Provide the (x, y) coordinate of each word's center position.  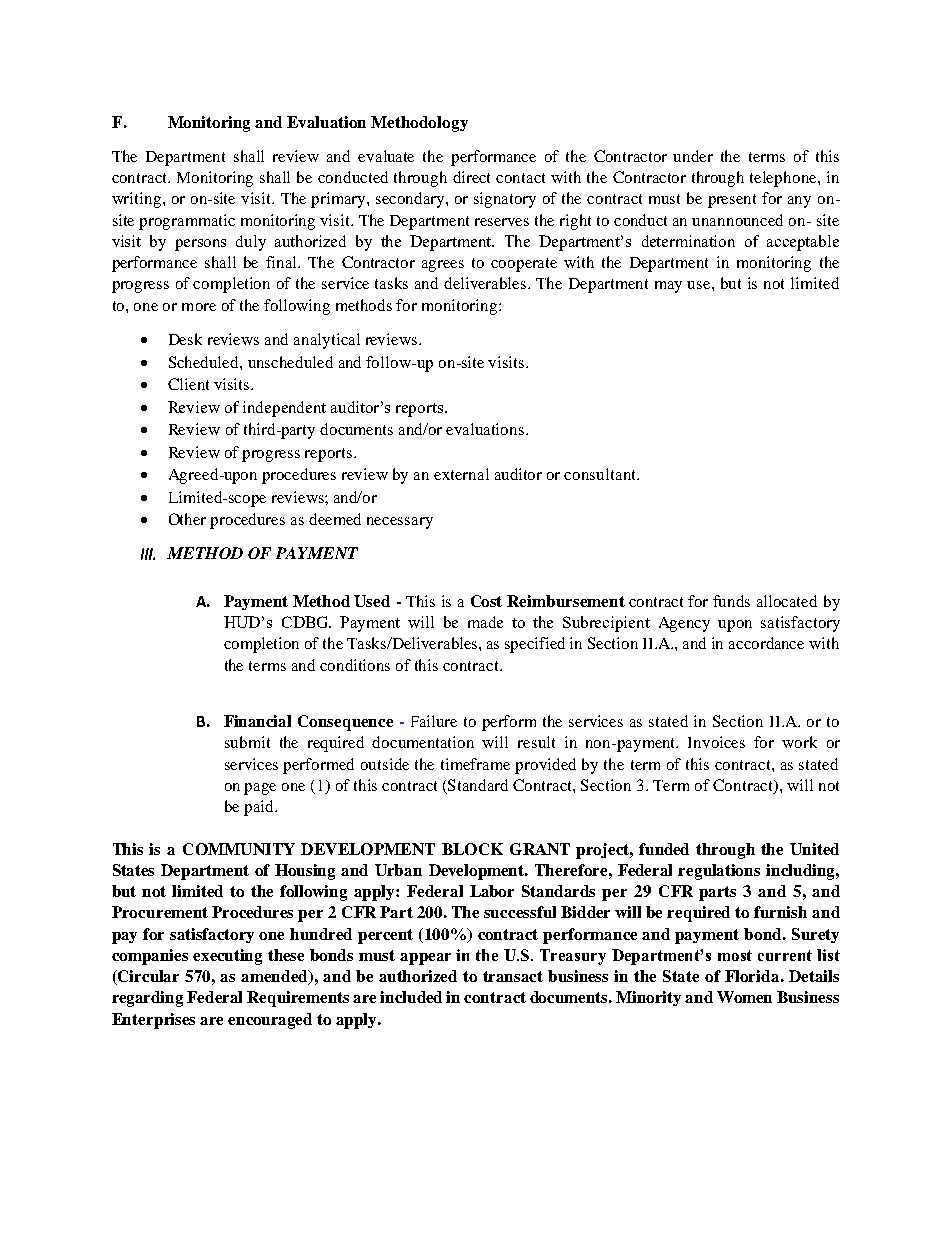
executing (227, 957)
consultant (601, 474)
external (461, 474)
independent (284, 409)
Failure (434, 721)
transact (513, 976)
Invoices (716, 742)
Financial (257, 721)
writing (138, 200)
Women (744, 997)
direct (471, 177)
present (732, 201)
